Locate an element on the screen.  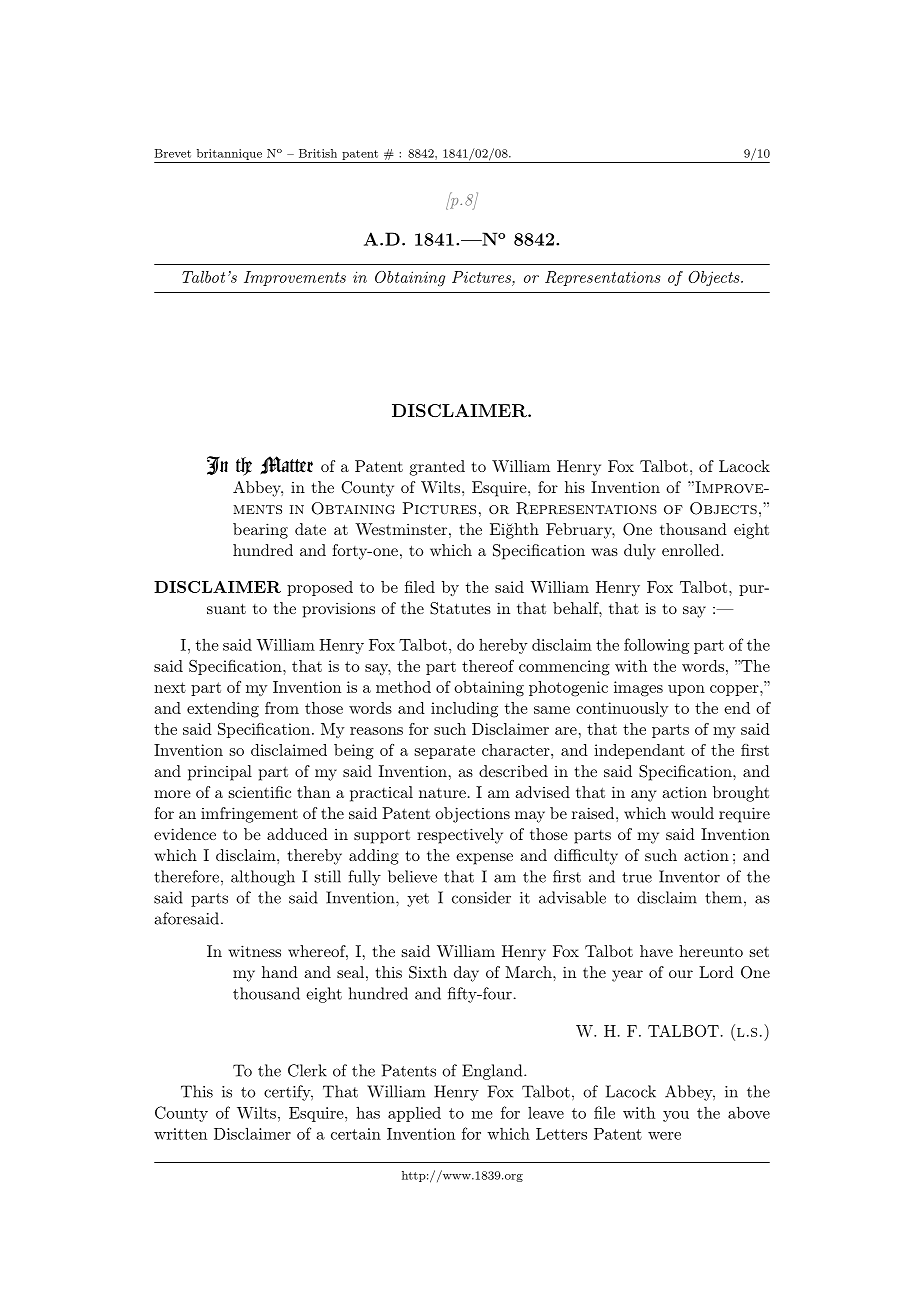
enrolled is located at coordinates (692, 550).
